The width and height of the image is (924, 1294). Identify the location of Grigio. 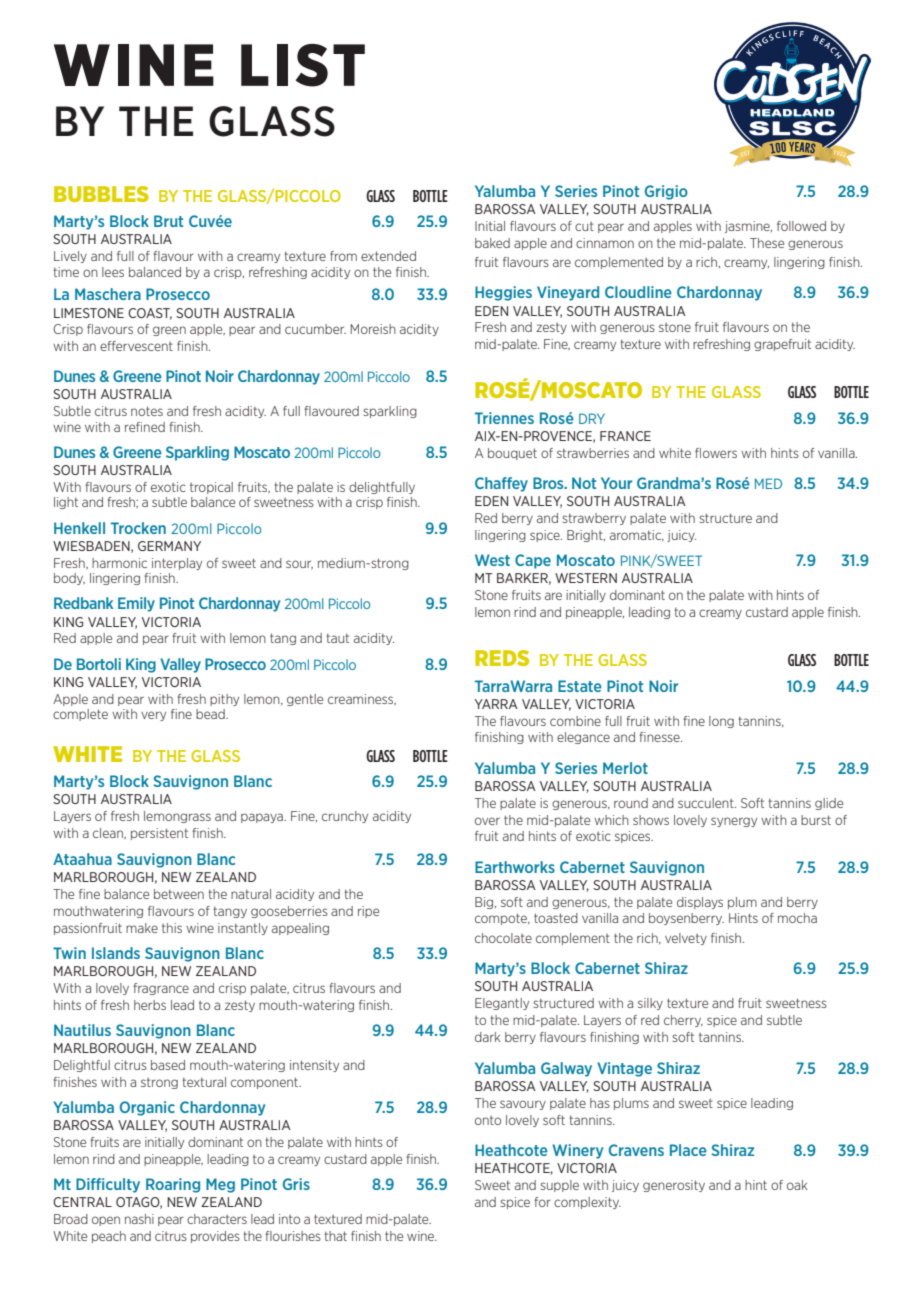
(666, 192).
